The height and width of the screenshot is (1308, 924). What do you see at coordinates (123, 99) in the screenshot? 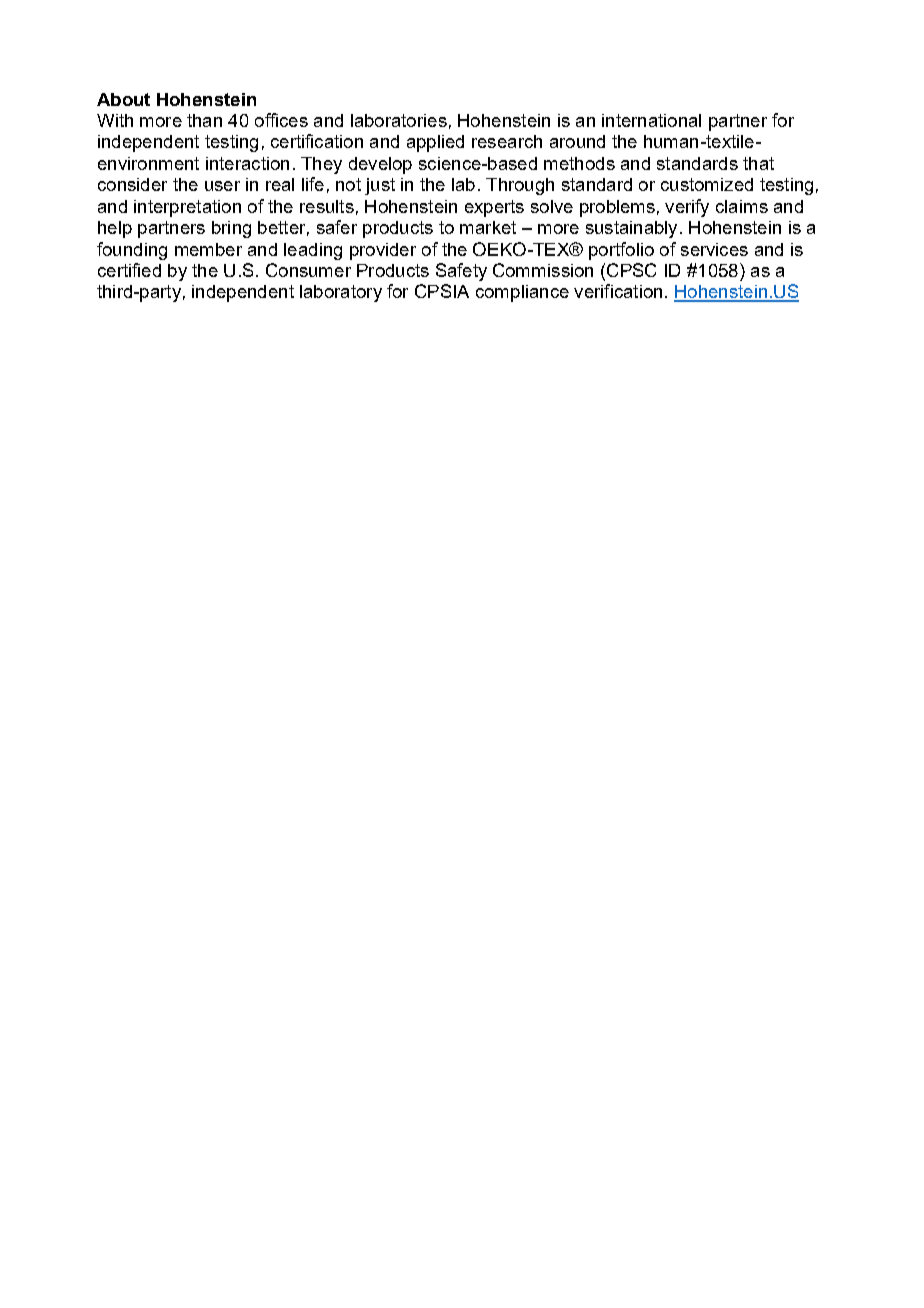
I see `About` at bounding box center [123, 99].
